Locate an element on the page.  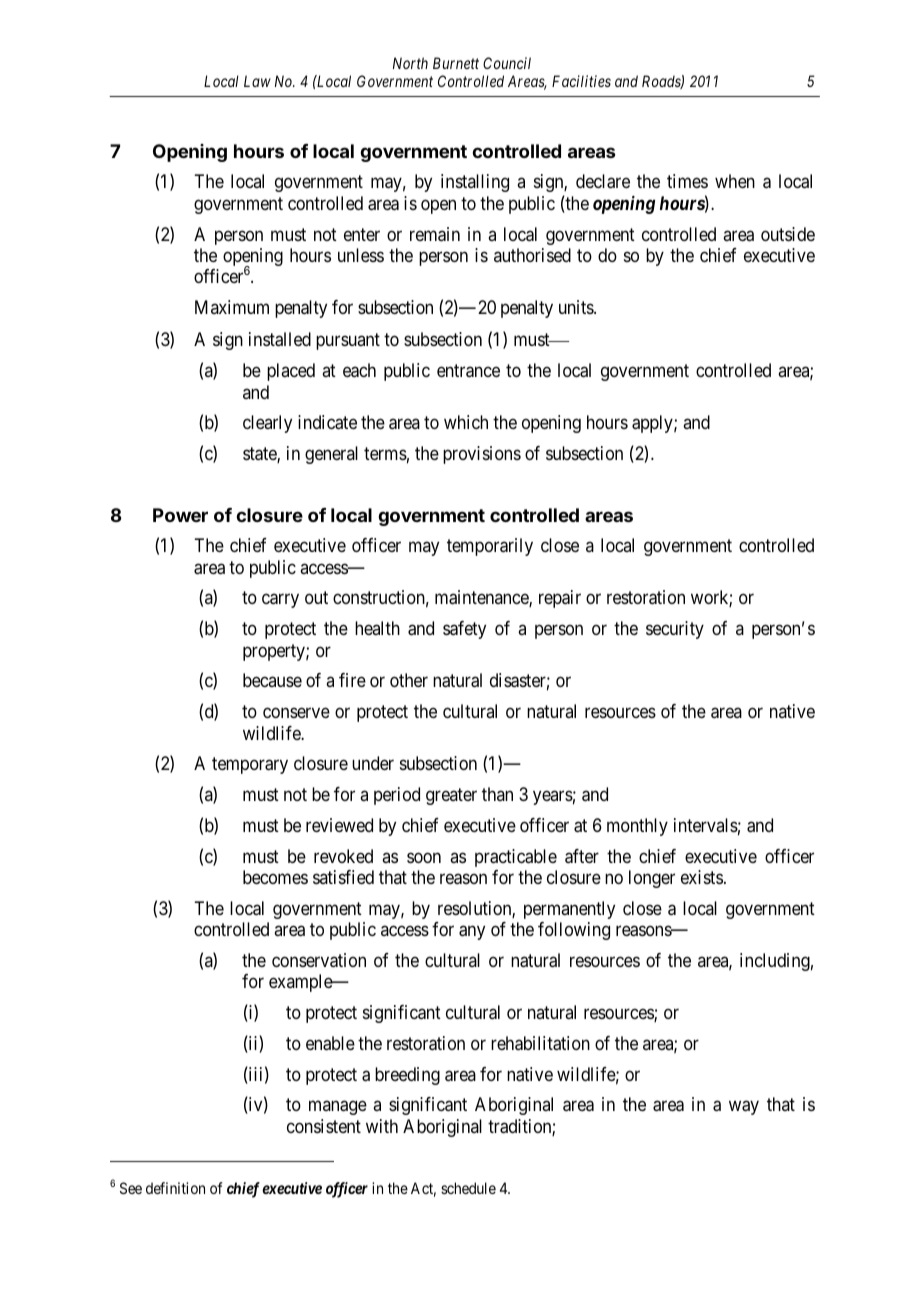
schedule is located at coordinates (468, 1188).
